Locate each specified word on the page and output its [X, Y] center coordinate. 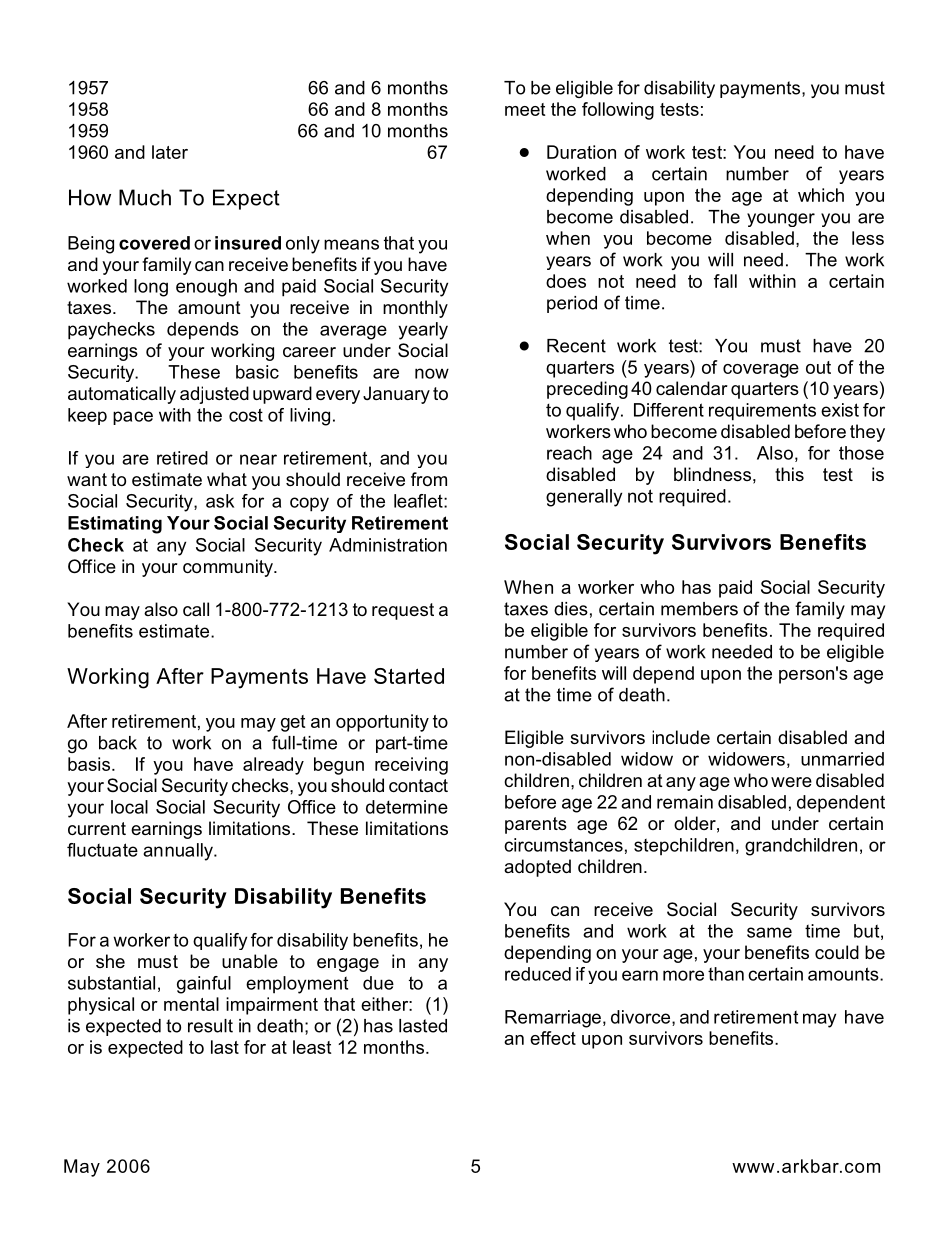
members [699, 609]
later [170, 152]
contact [418, 785]
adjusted [214, 395]
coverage [761, 371]
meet [525, 109]
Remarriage [553, 1019]
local [129, 807]
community [229, 568]
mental [191, 1004]
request [403, 611]
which [821, 195]
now [432, 373]
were [791, 782]
